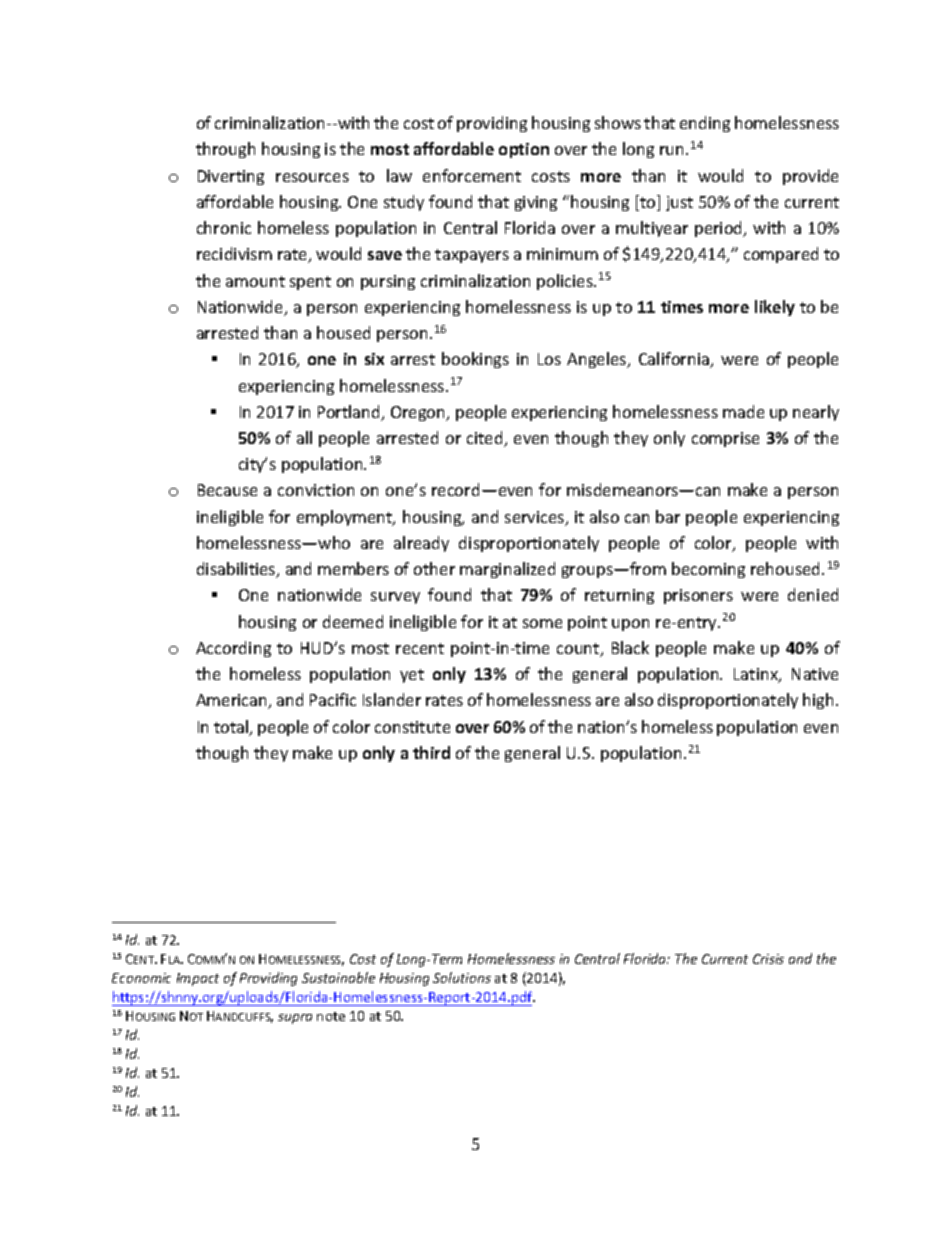  What do you see at coordinates (462, 977) in the page?
I see `Solutions` at bounding box center [462, 977].
